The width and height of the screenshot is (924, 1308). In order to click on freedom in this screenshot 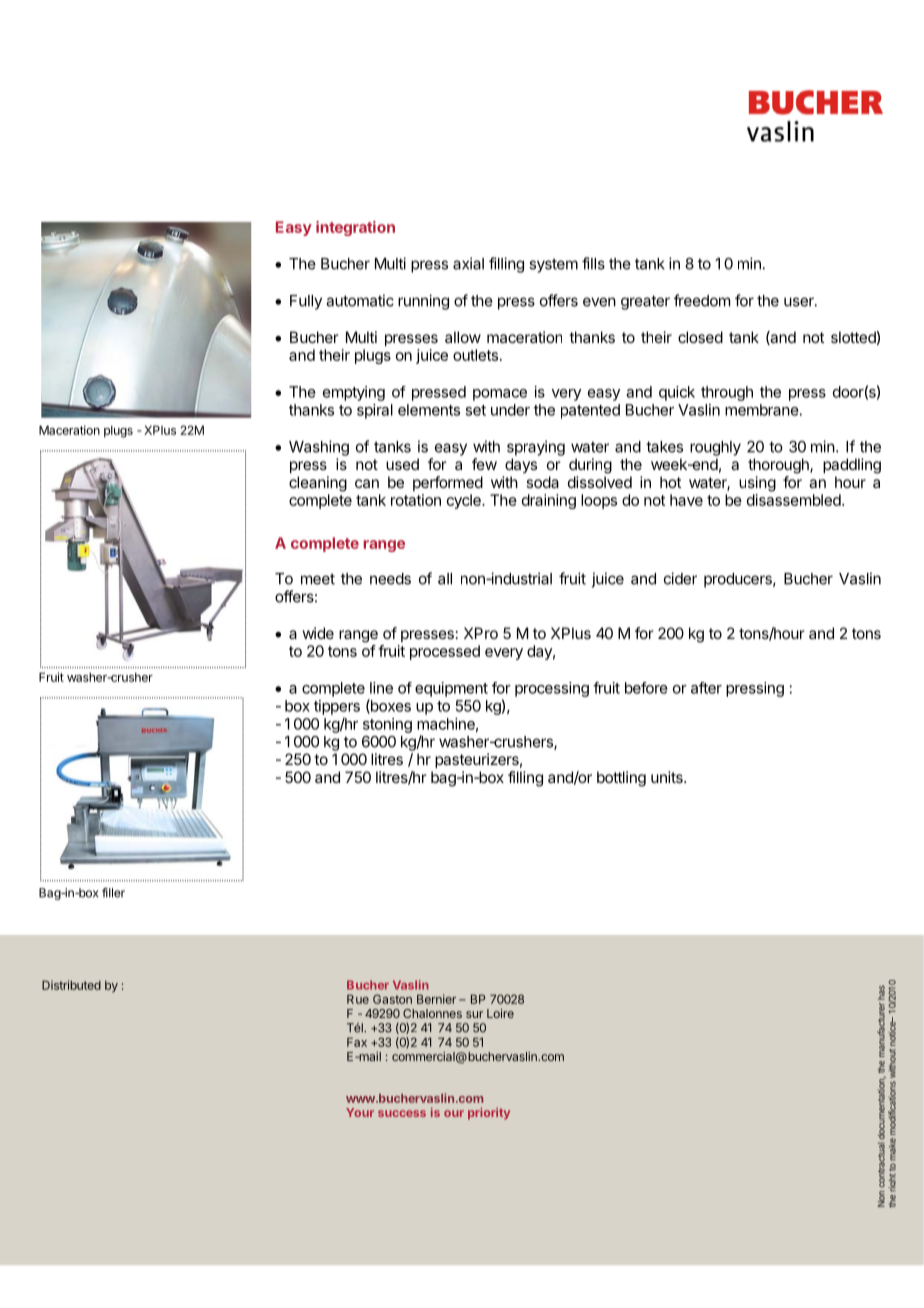, I will do `click(702, 300)`.
